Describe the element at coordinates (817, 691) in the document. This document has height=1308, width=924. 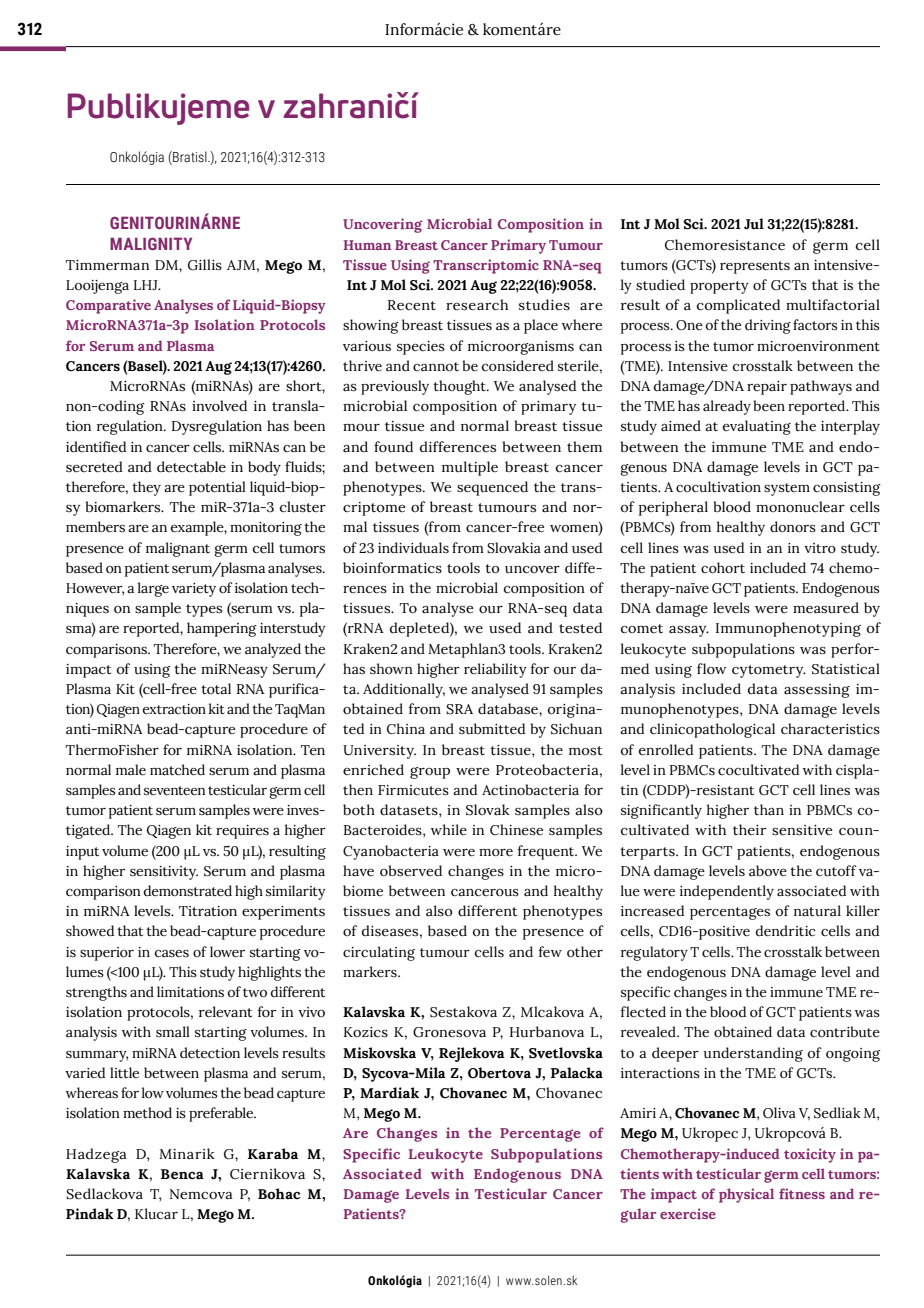
I see `assessing` at that location.
